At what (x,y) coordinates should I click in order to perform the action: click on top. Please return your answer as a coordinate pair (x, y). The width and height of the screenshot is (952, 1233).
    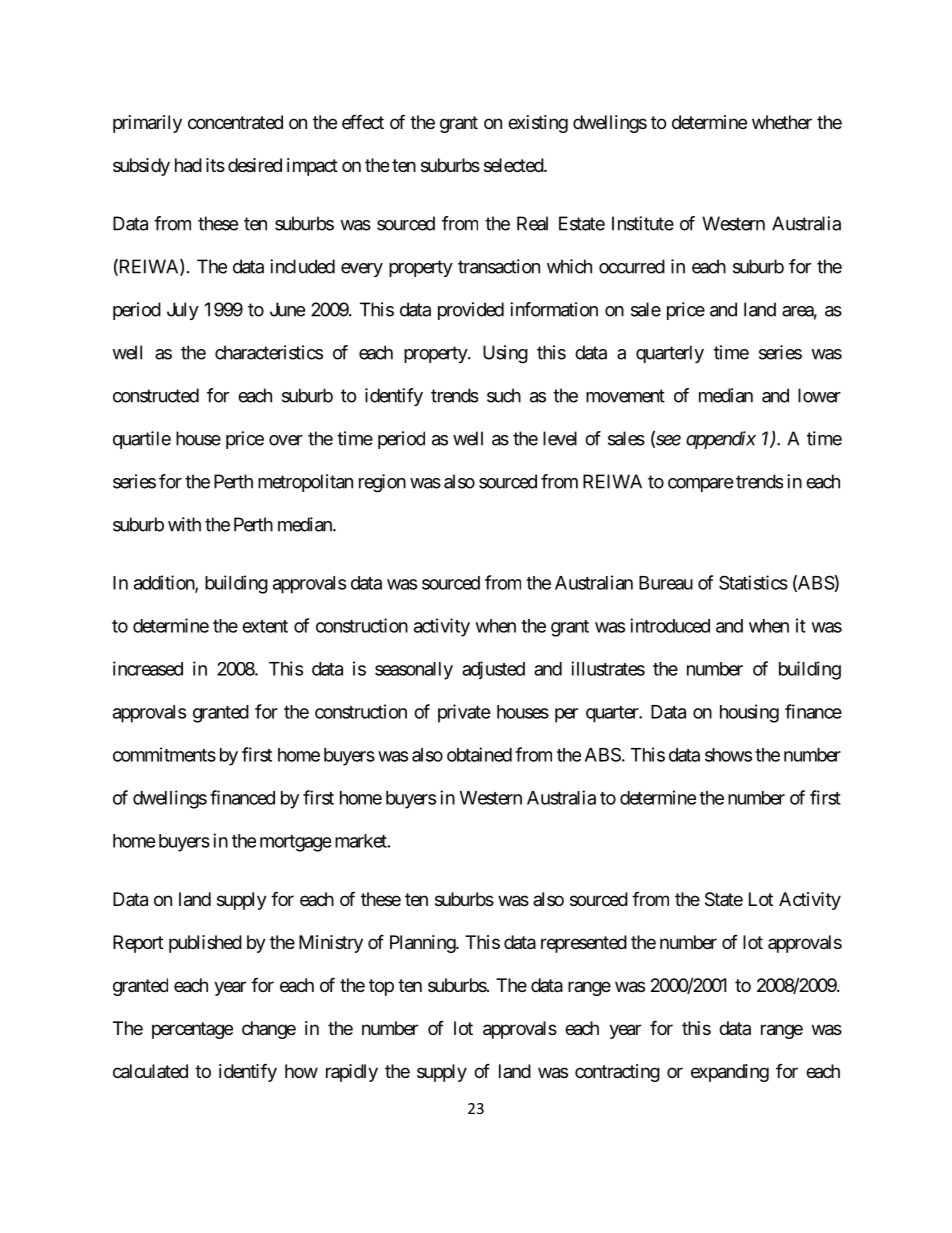
    Looking at the image, I should click on (381, 987).
